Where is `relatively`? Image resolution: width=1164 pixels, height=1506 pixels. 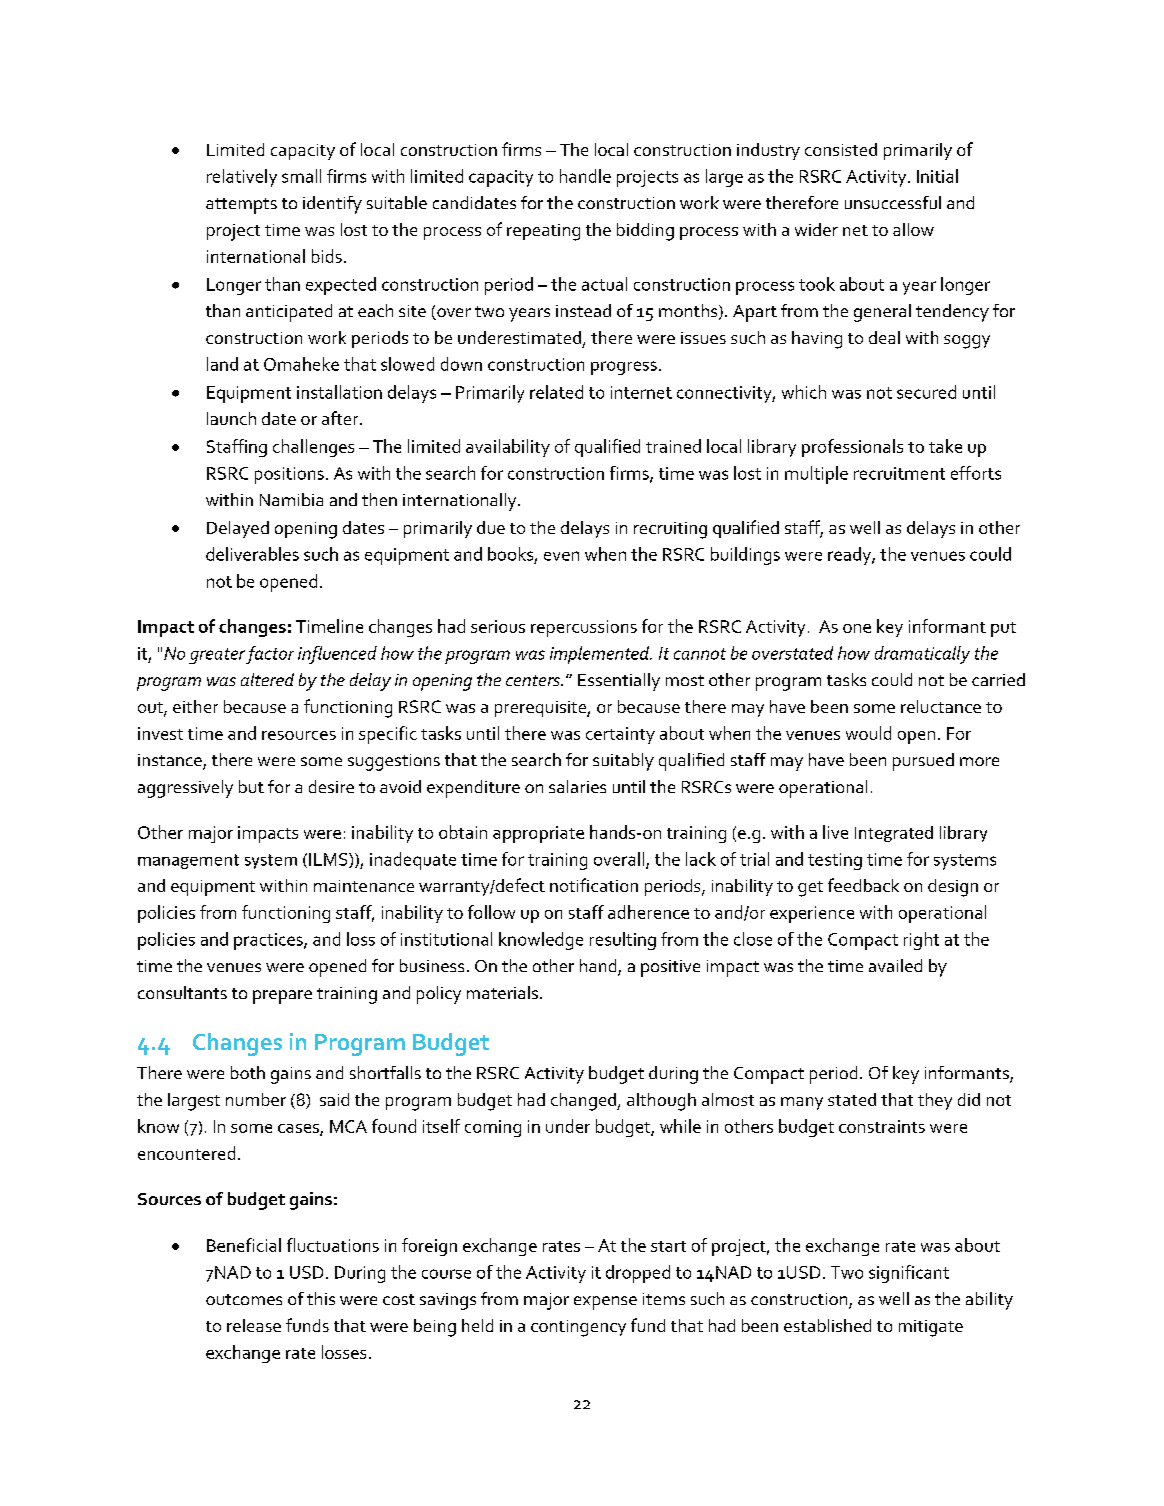 relatively is located at coordinates (242, 178).
